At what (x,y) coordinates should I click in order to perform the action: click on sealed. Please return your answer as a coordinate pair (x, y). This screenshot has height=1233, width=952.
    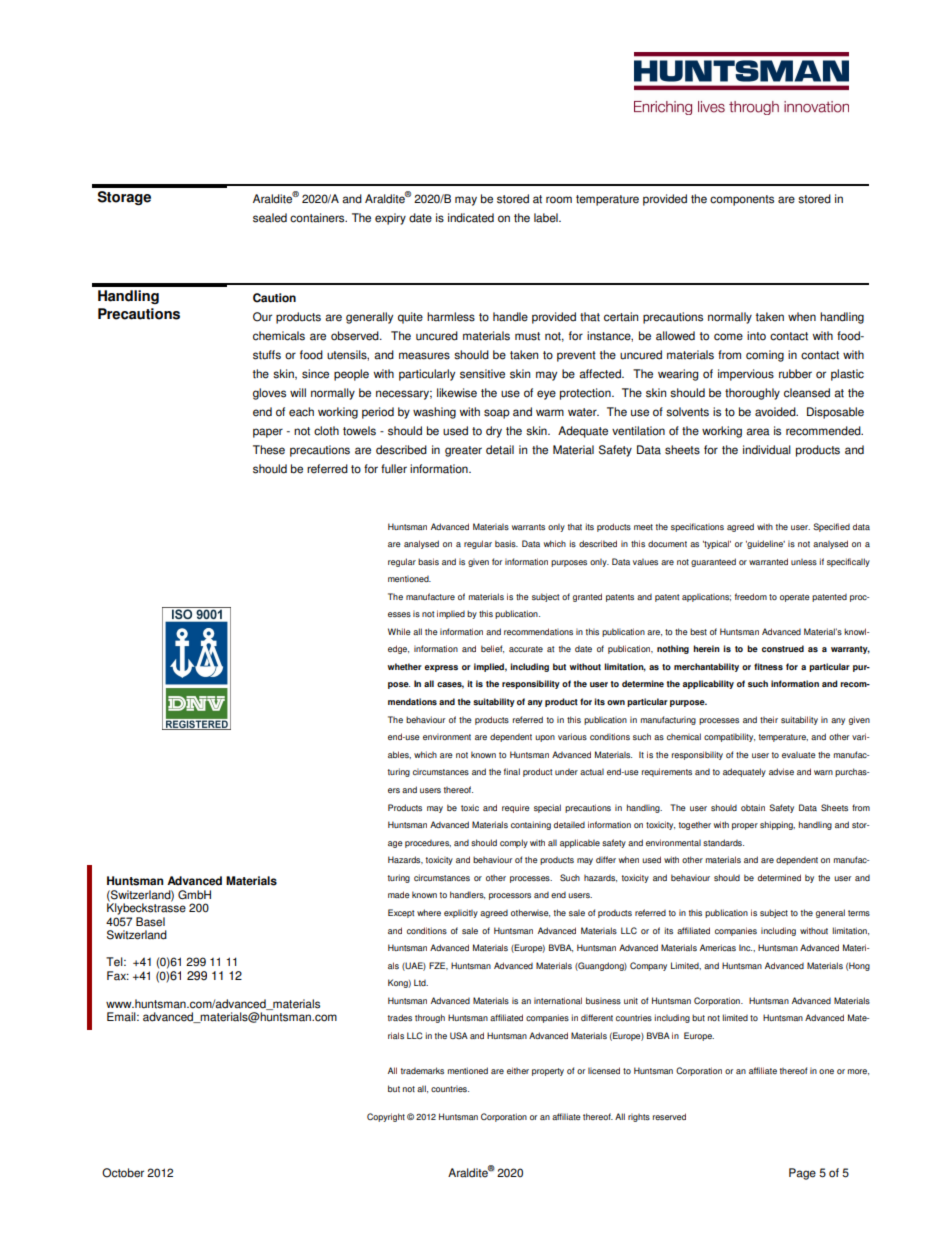
    Looking at the image, I should click on (270, 218).
